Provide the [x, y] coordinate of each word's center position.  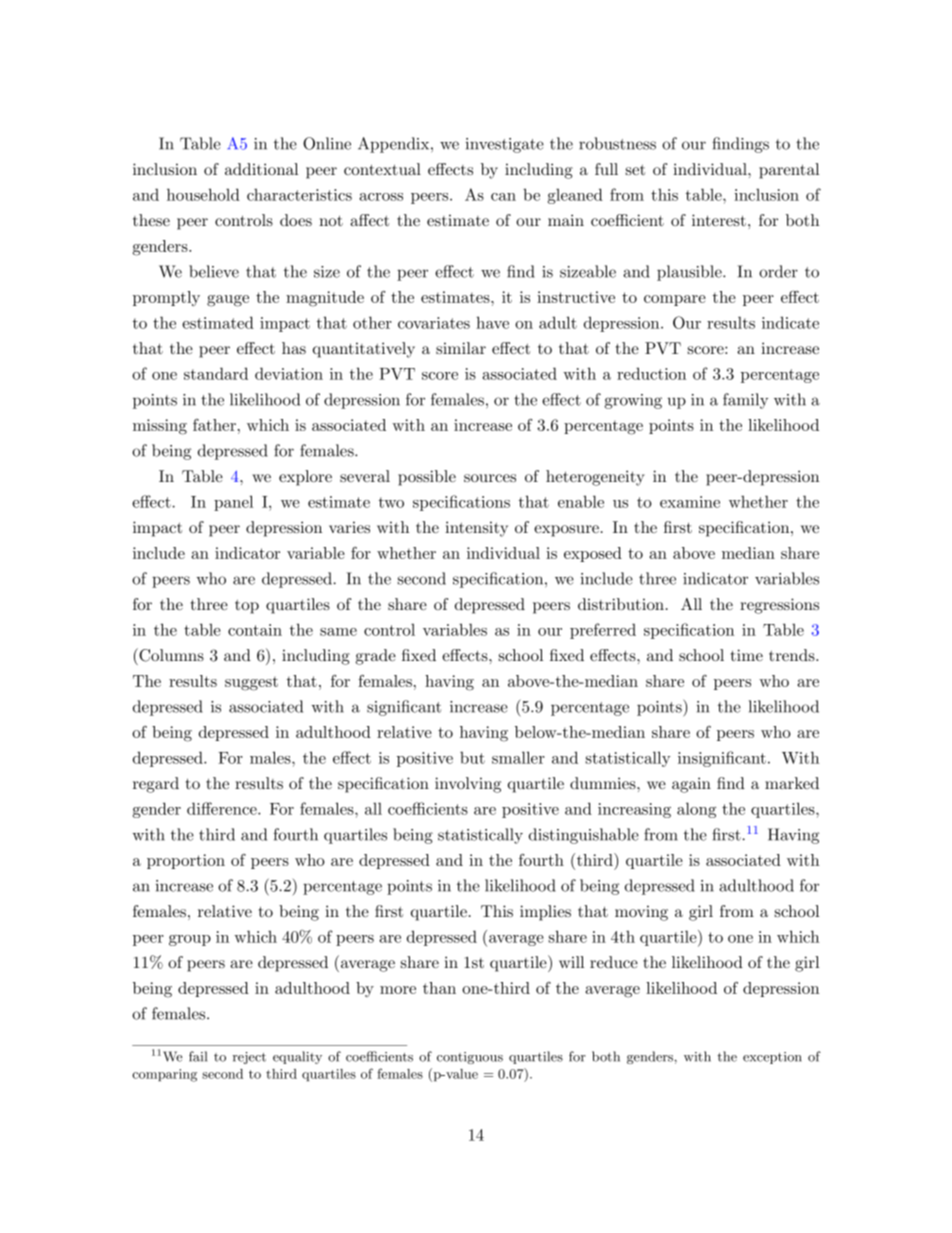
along [696, 810]
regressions [779, 606]
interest [719, 220]
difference [223, 808]
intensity [476, 529]
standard [216, 373]
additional [261, 169]
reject [249, 1058]
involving [468, 785]
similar [461, 348]
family [745, 401]
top [247, 606]
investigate [505, 145]
